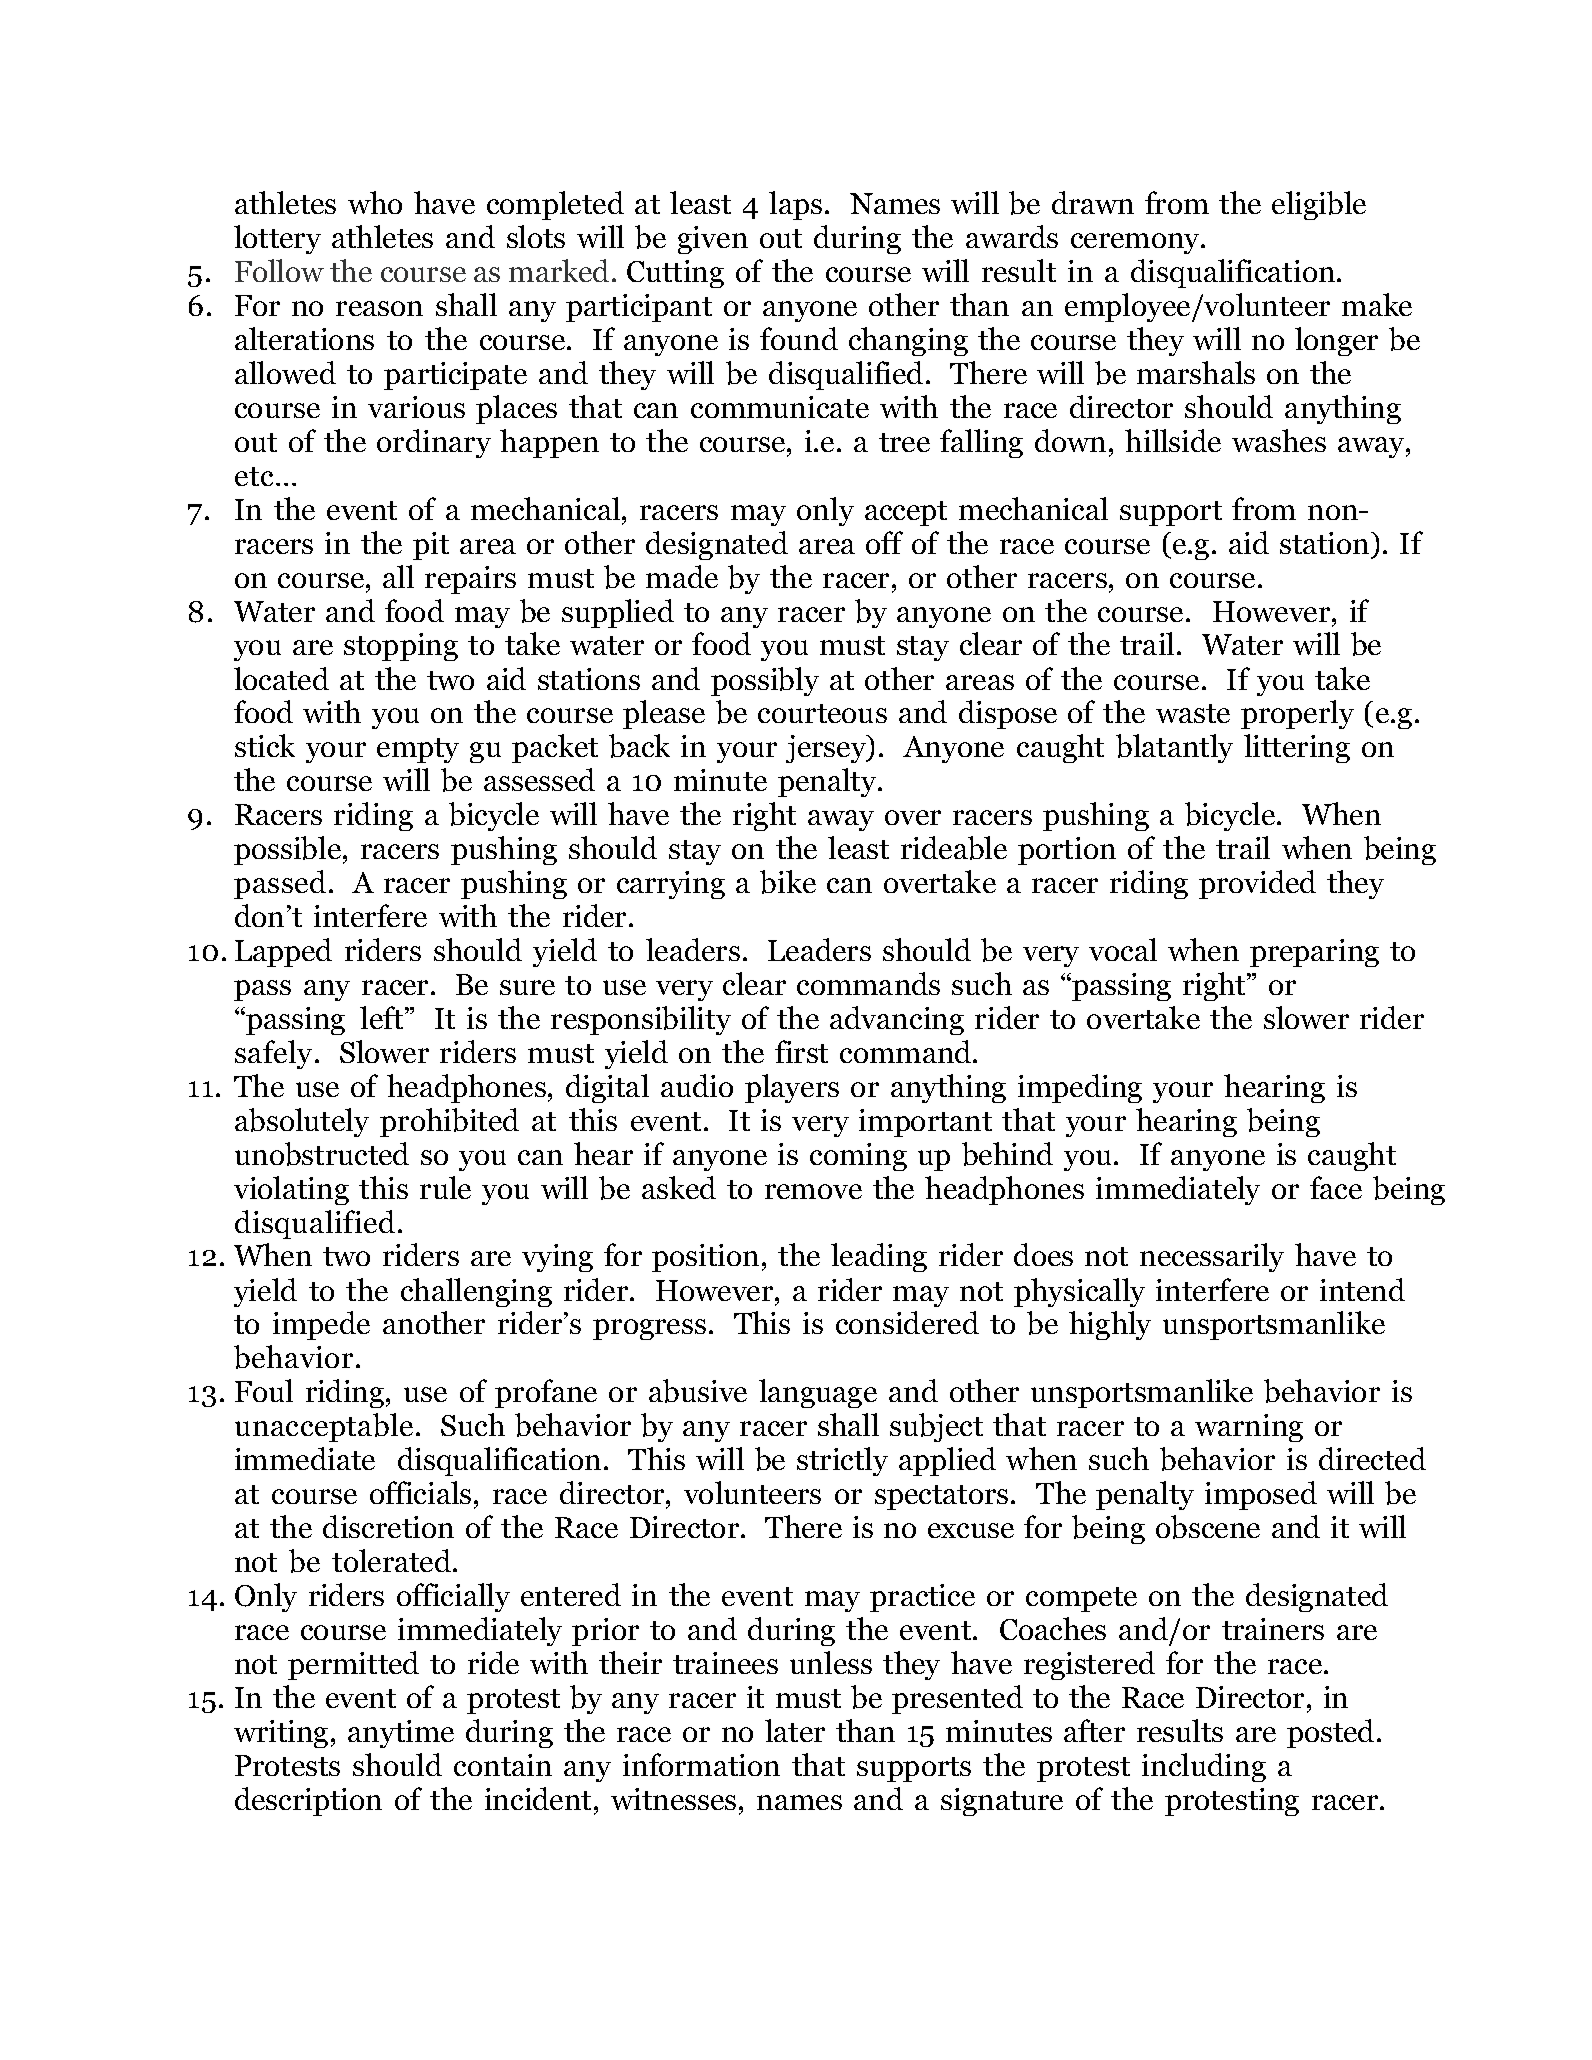 Image resolution: width=1592 pixels, height=2060 pixels. Describe the element at coordinates (1319, 205) in the image. I see `eligible` at that location.
